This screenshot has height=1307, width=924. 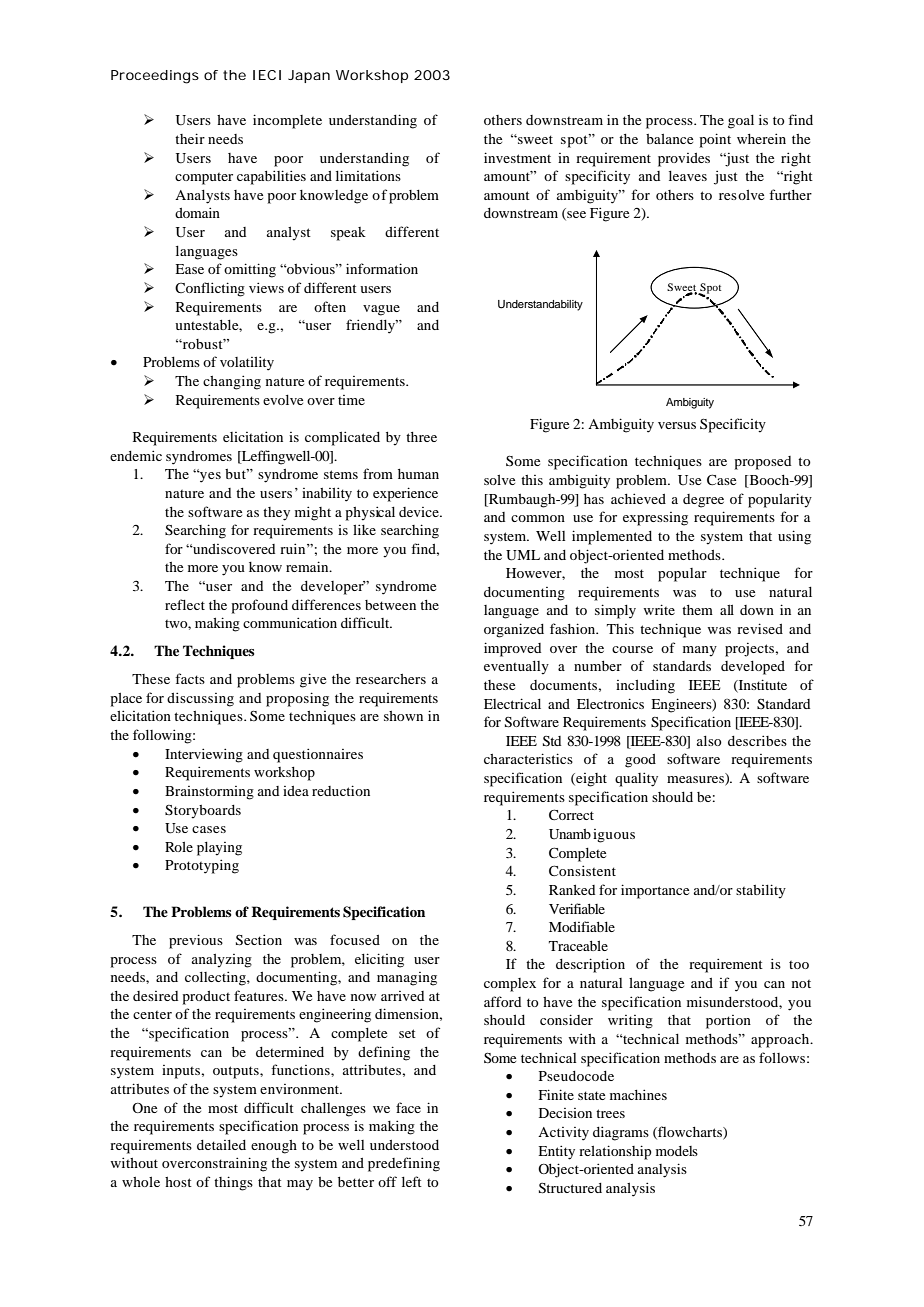 I want to click on versus, so click(x=677, y=425).
